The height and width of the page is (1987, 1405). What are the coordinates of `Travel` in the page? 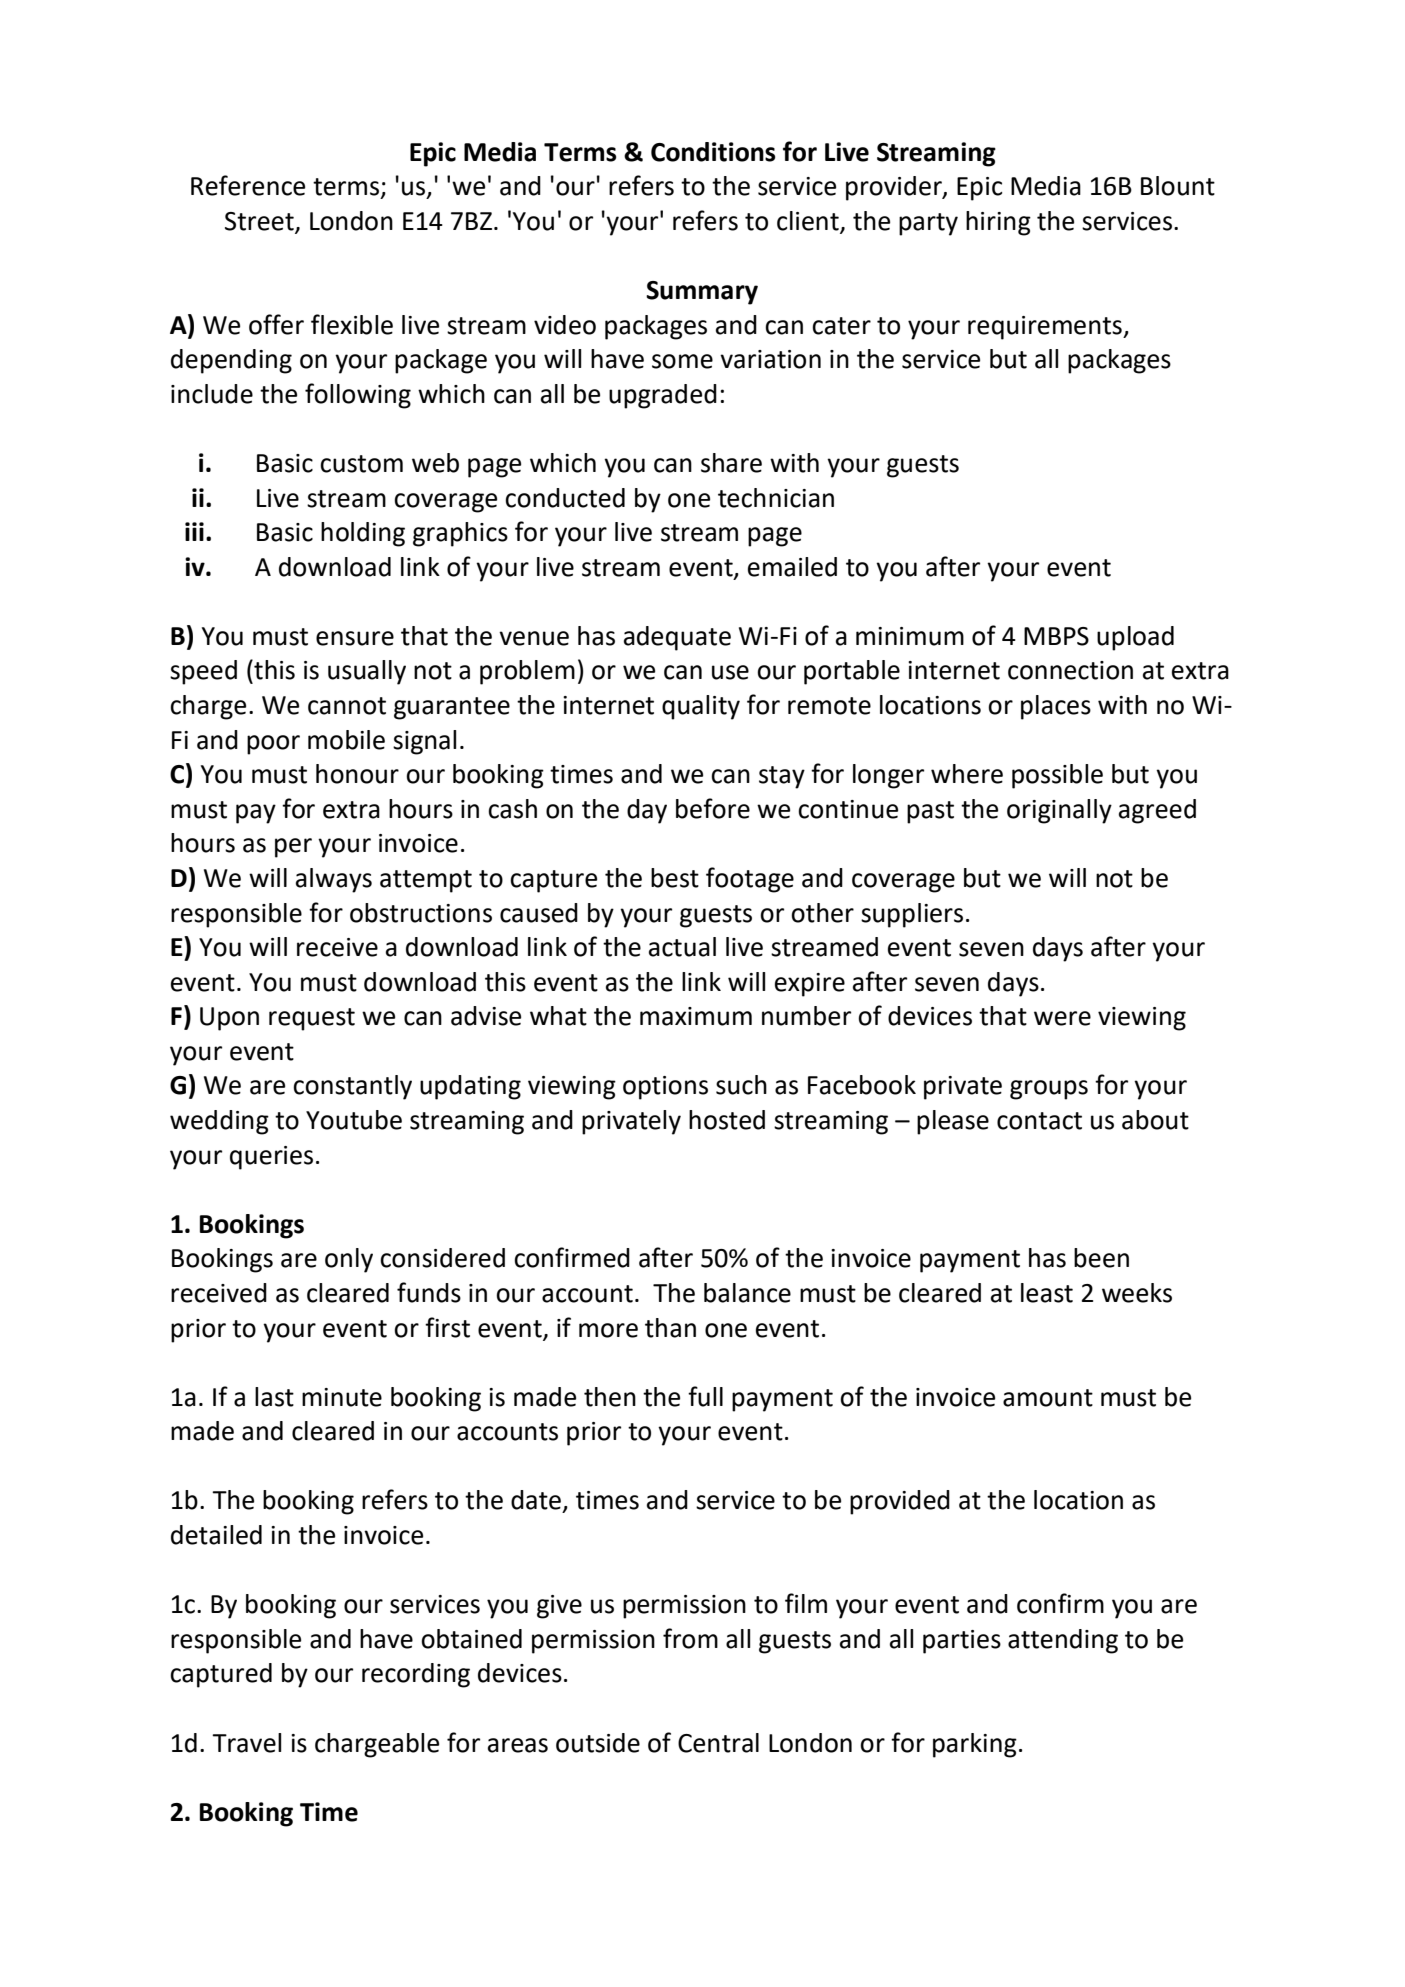 It's located at (246, 1743).
